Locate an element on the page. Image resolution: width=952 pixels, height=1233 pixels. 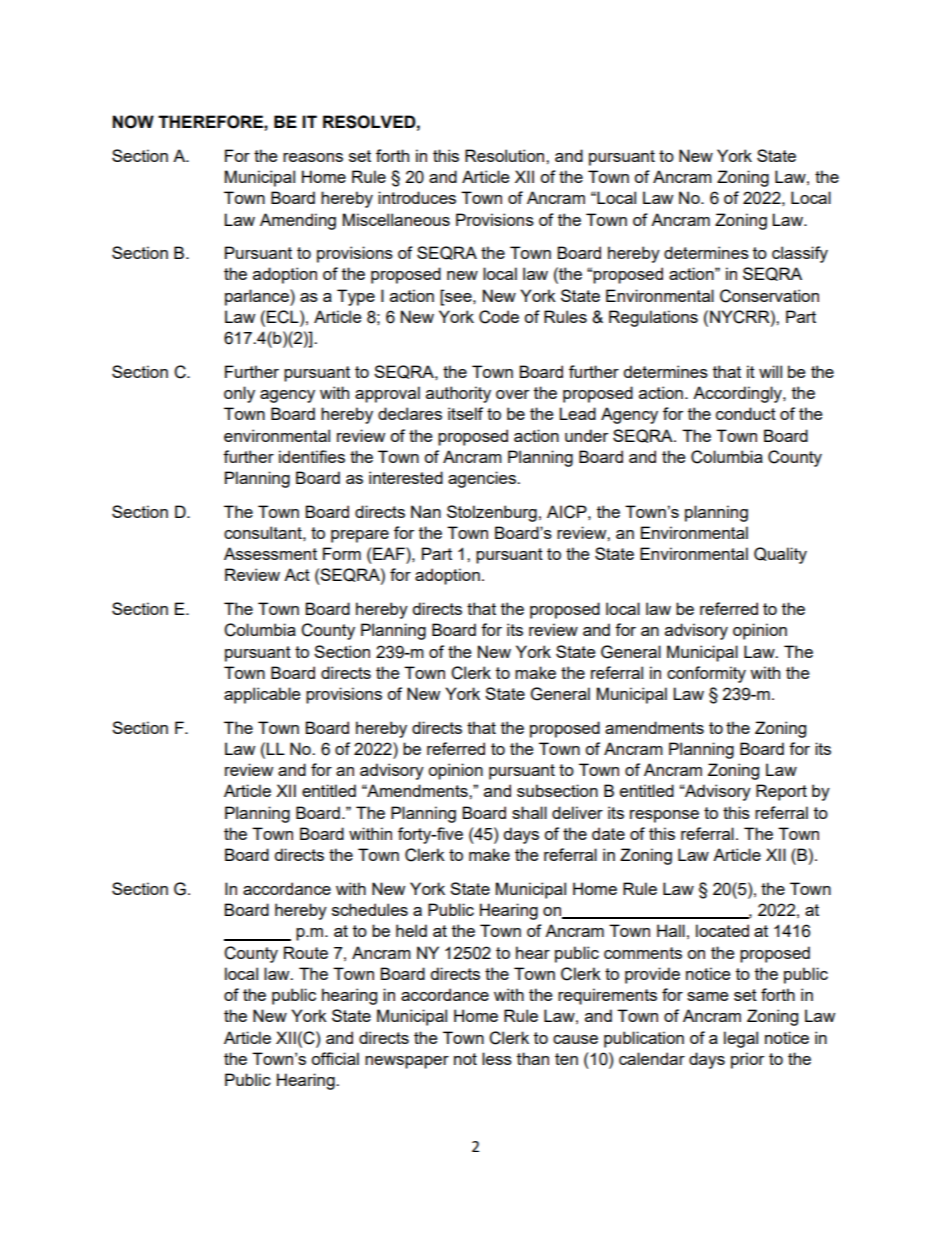
official is located at coordinates (335, 1058).
